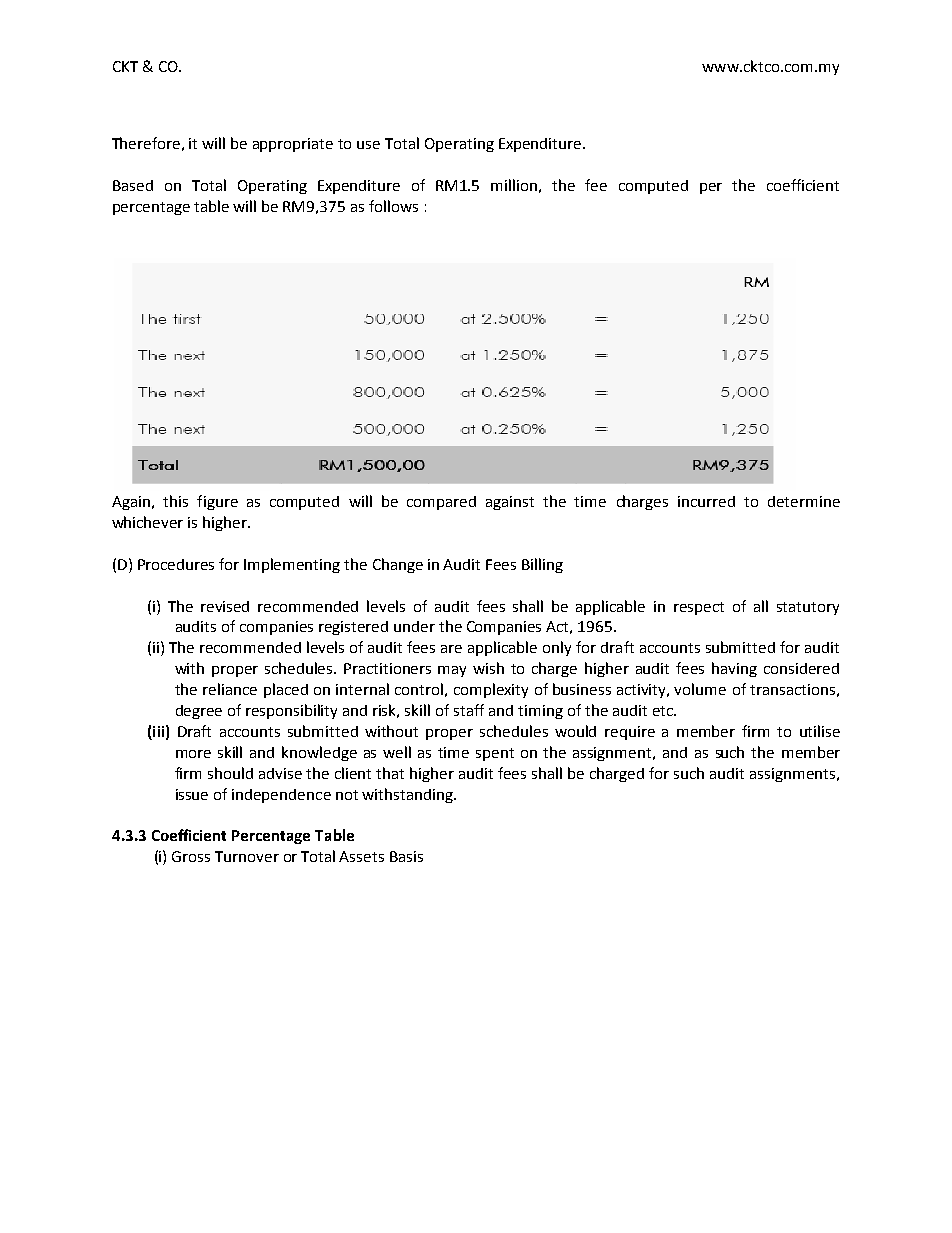 The width and height of the screenshot is (952, 1233). I want to click on compared, so click(441, 503).
